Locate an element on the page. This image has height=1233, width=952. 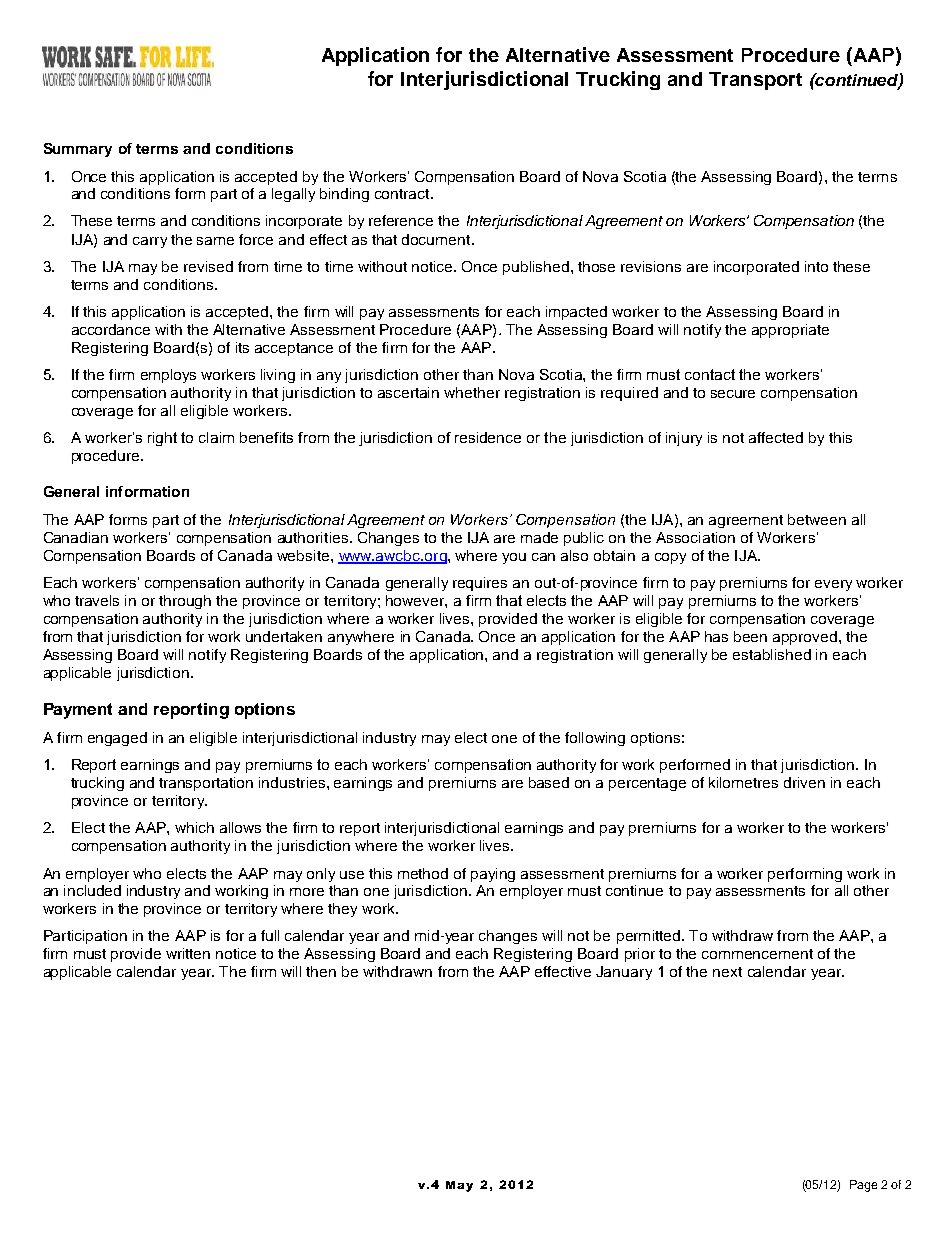
carry is located at coordinates (150, 242).
